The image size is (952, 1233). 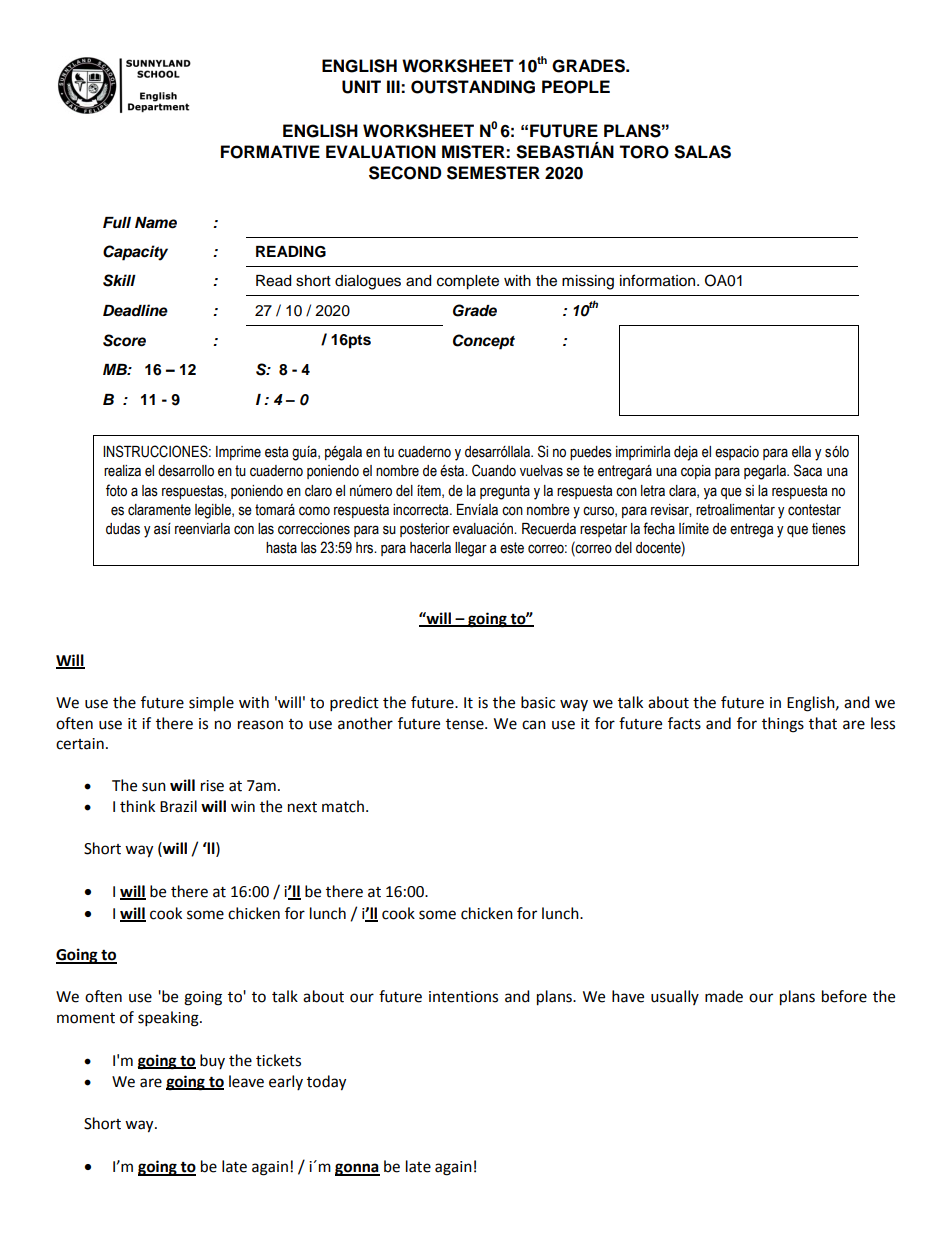 I want to click on Concept, so click(x=484, y=342).
